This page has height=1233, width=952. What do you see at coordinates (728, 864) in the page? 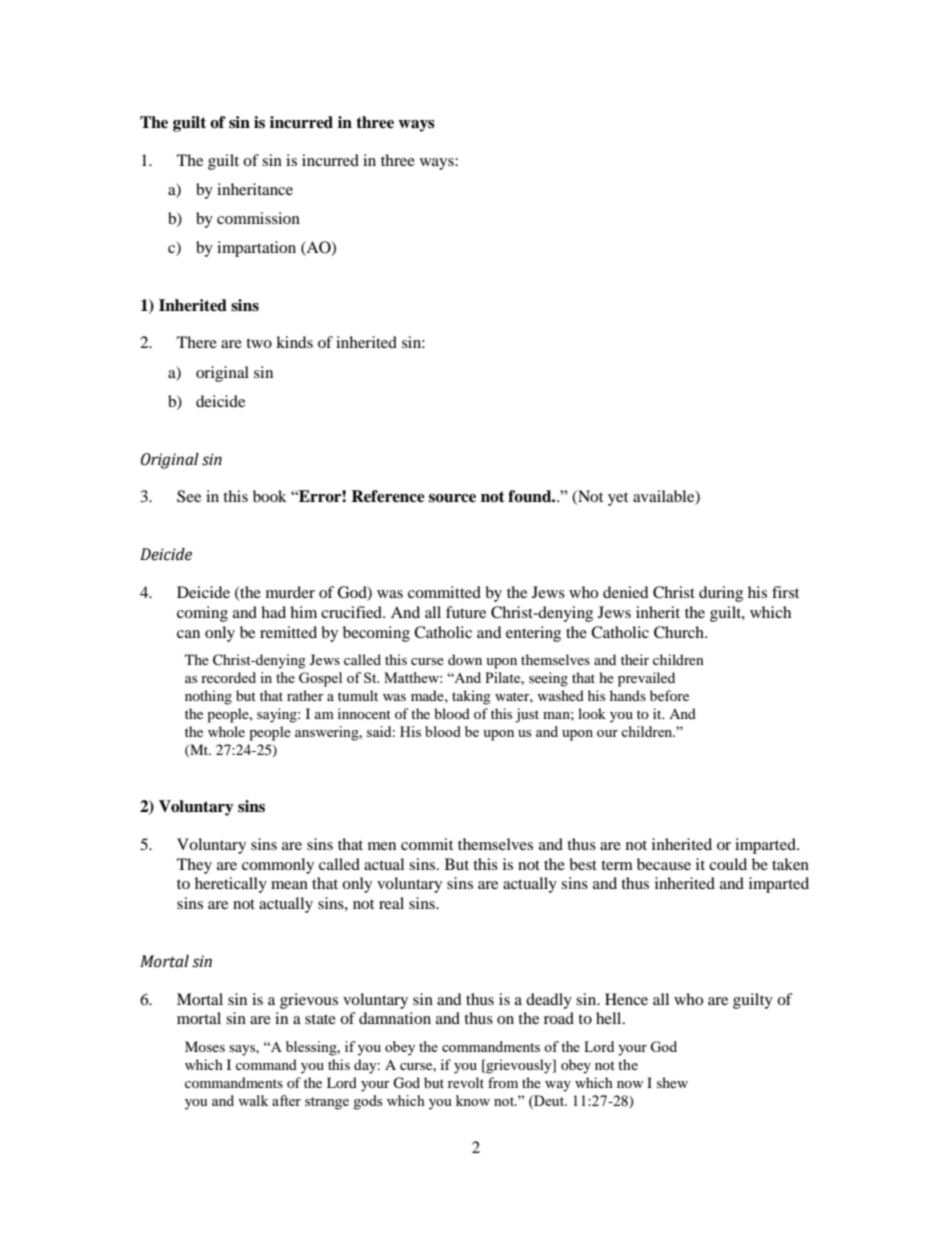
I see `could` at bounding box center [728, 864].
